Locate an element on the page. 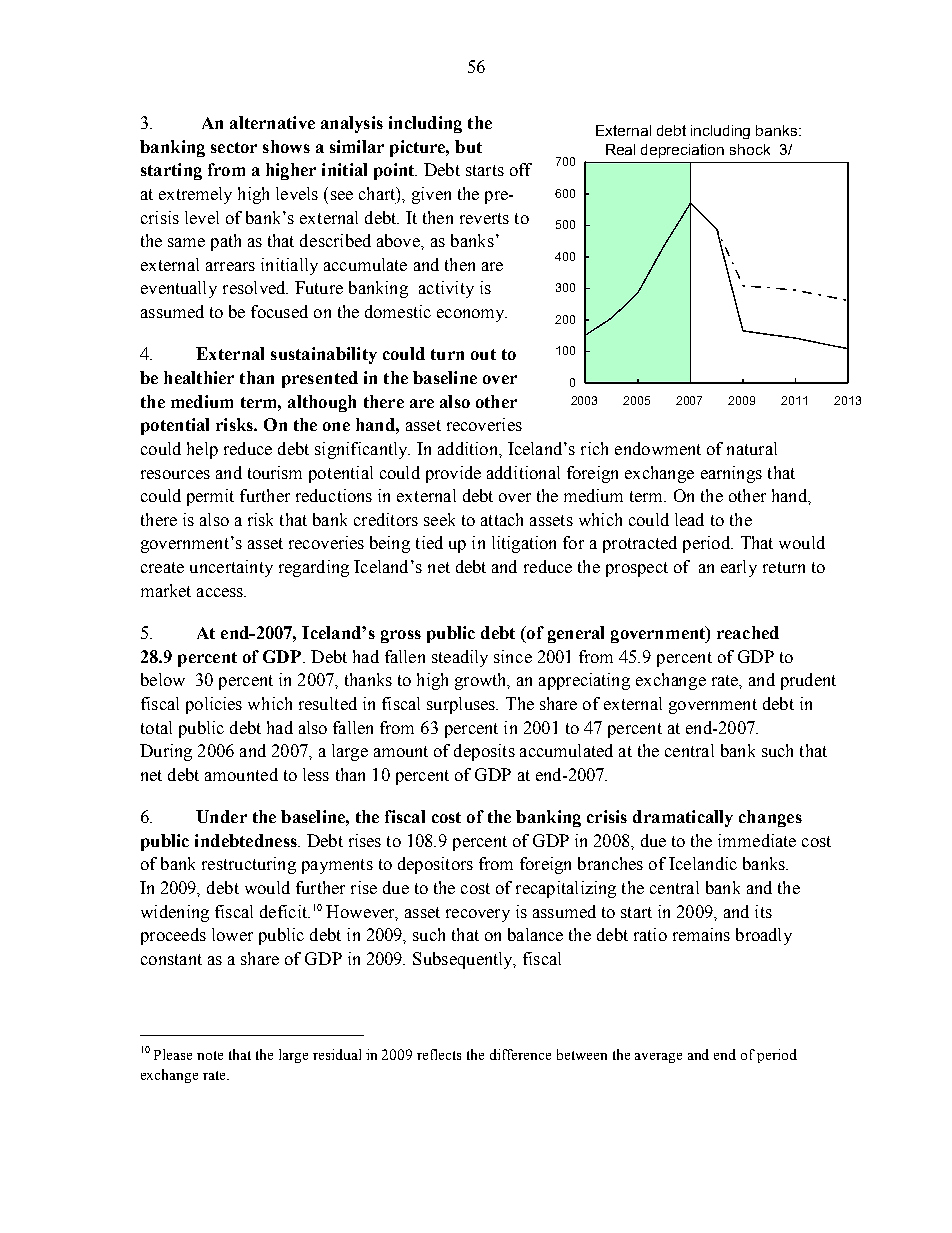  litigation is located at coordinates (524, 544).
